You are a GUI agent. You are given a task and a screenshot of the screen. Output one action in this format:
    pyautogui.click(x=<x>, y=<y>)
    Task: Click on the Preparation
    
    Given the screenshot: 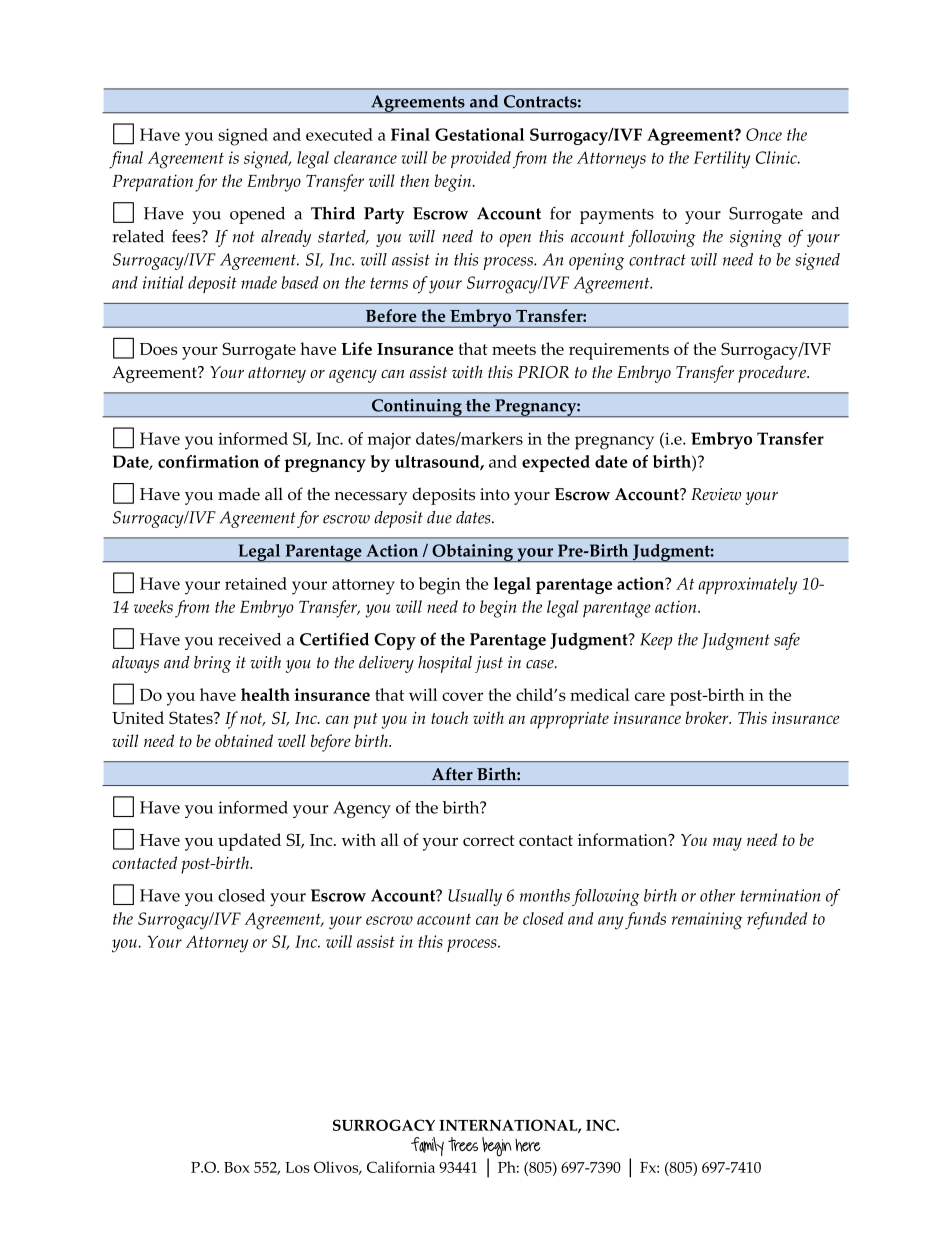 What is the action you would take?
    pyautogui.click(x=152, y=183)
